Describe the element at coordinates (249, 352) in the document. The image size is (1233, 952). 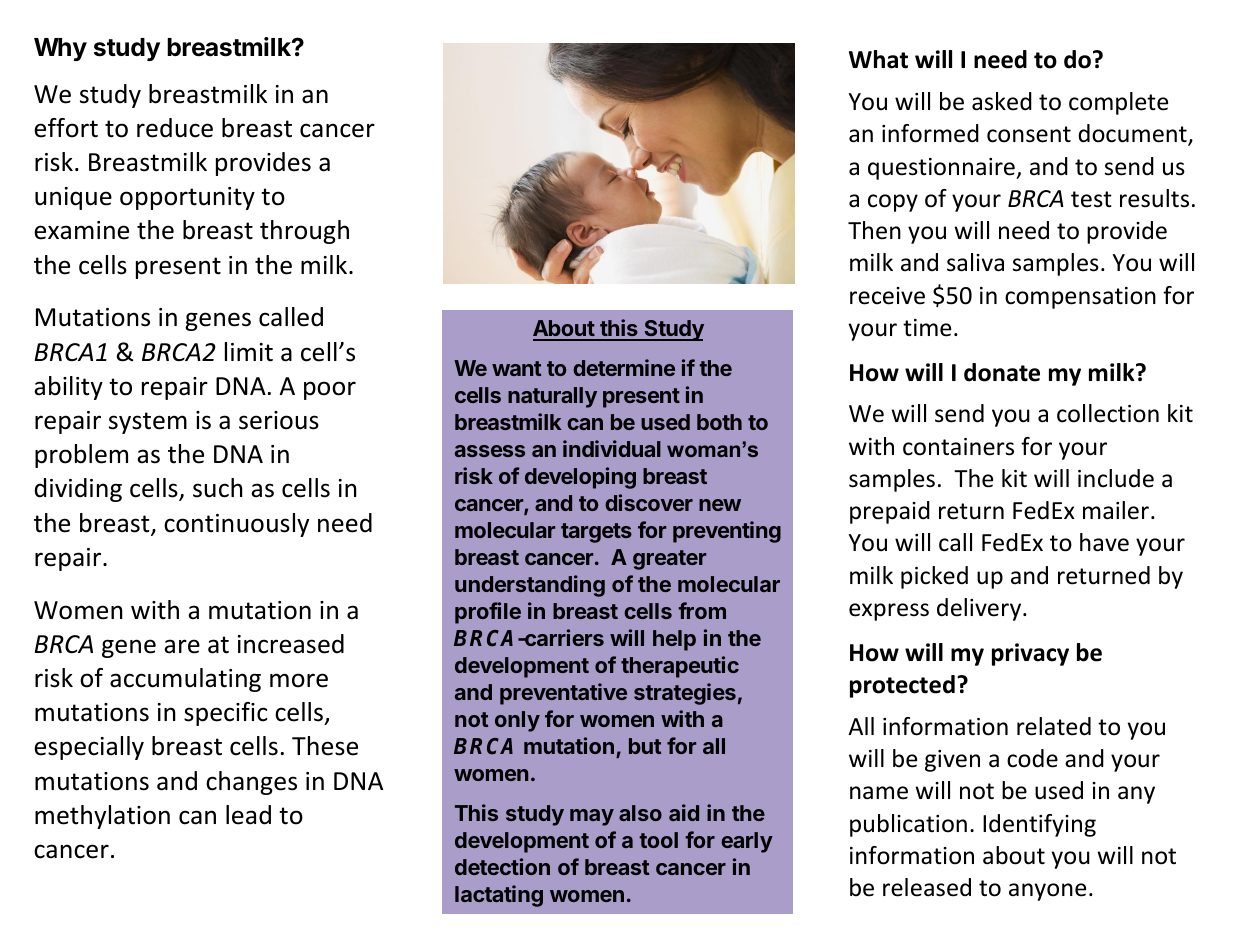
I see `limit` at that location.
